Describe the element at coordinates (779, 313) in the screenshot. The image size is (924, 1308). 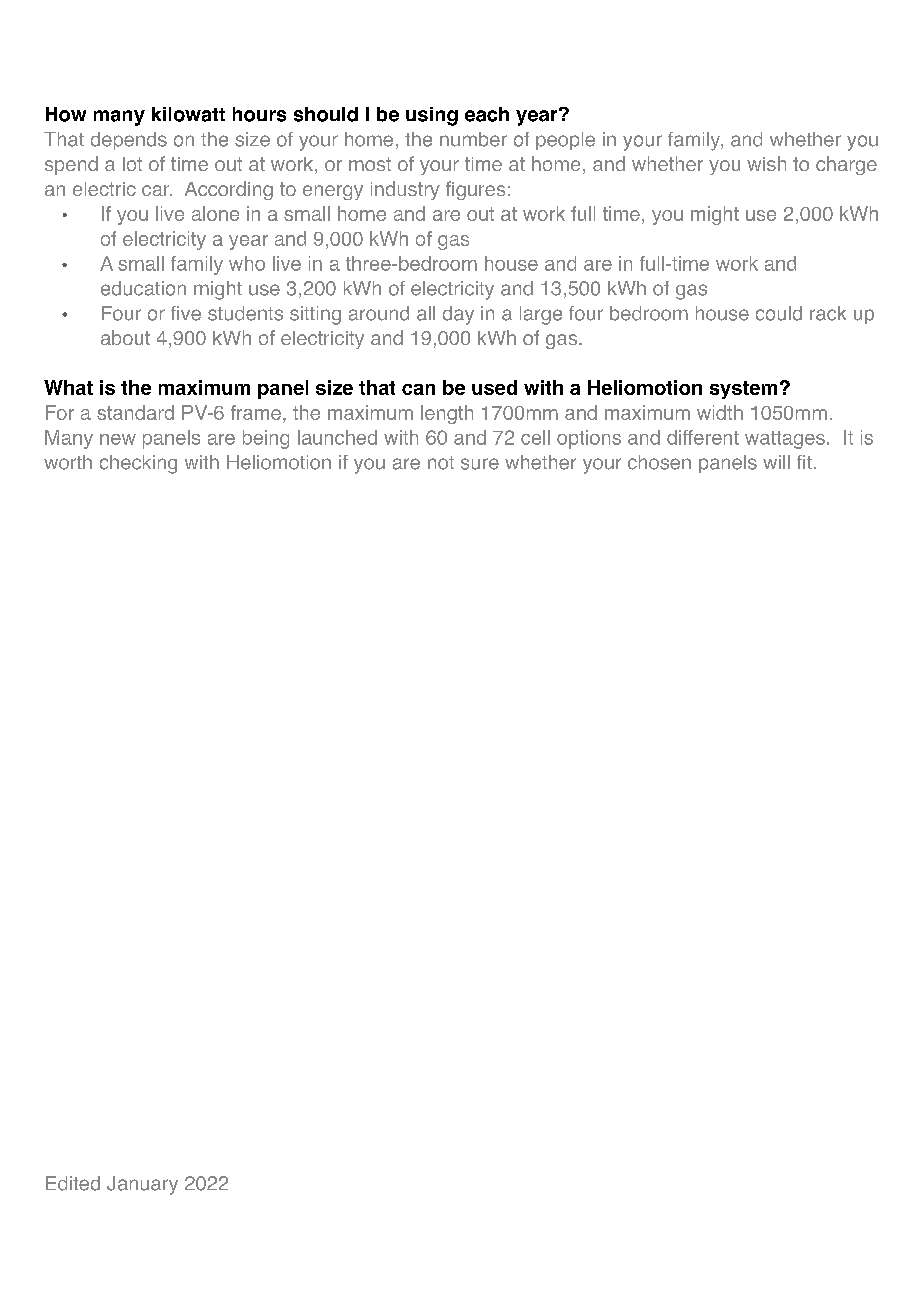
I see `could` at that location.
